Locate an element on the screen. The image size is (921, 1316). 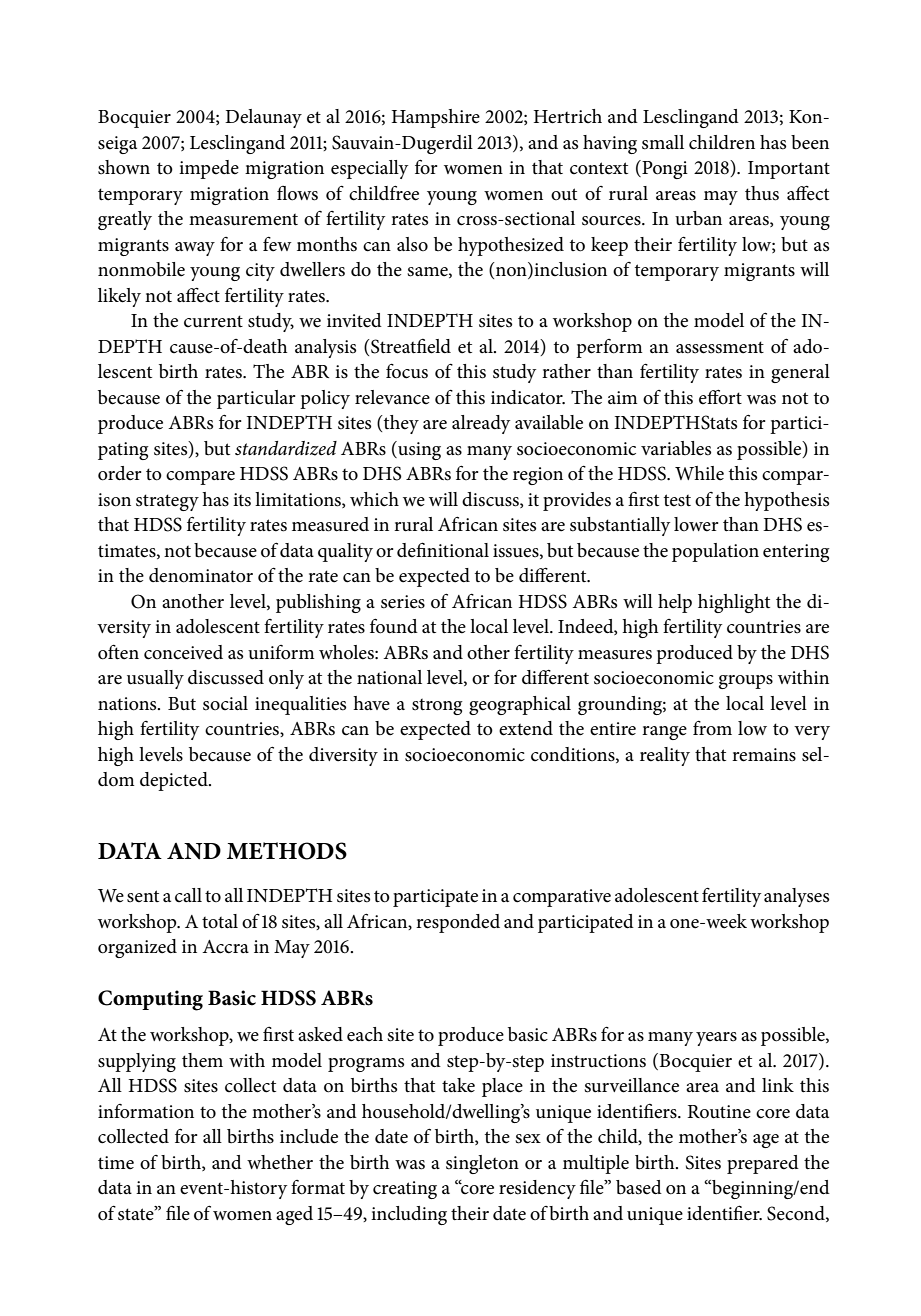
whether is located at coordinates (280, 1162).
